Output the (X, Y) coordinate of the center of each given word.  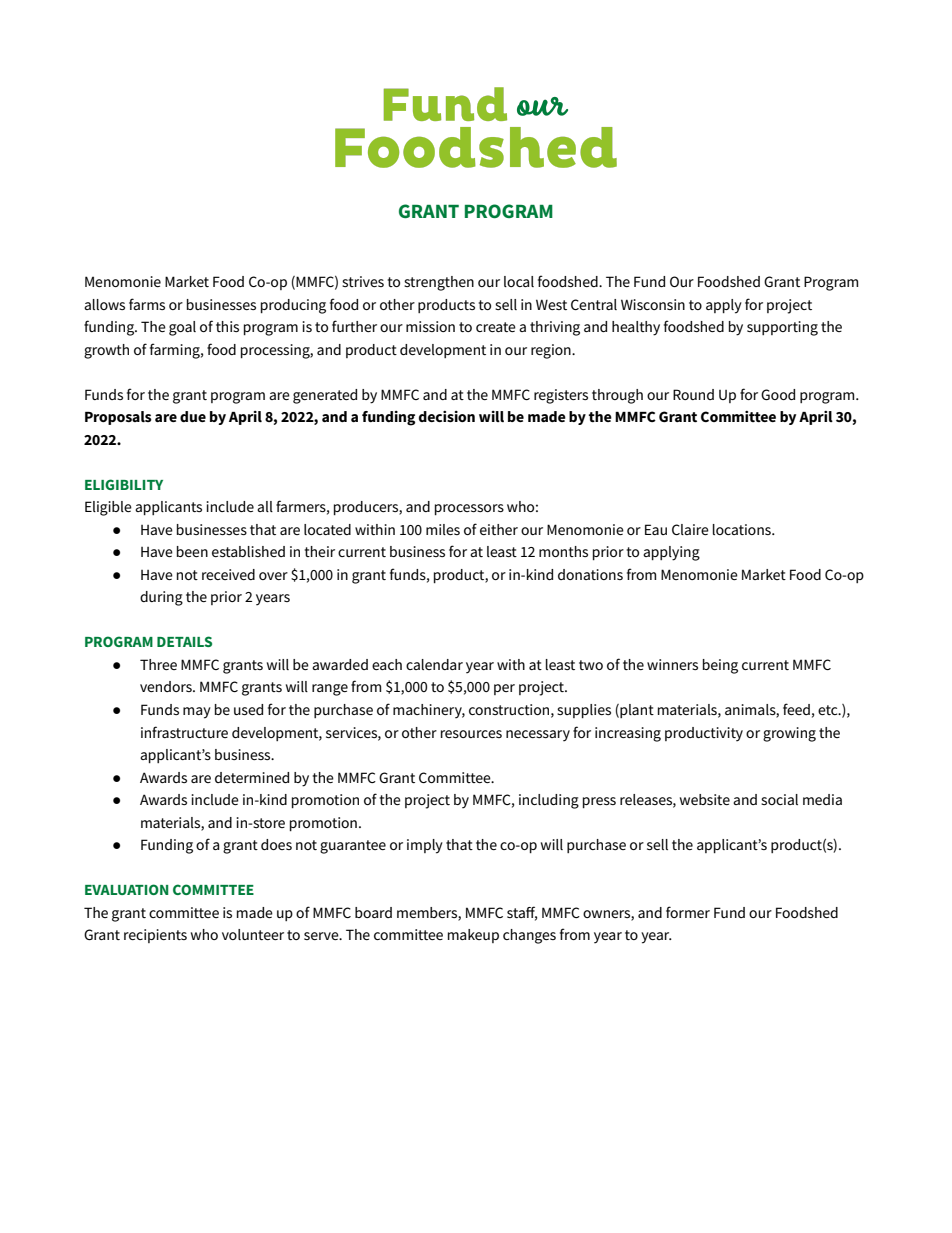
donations (590, 574)
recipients (155, 936)
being (720, 666)
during (161, 598)
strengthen (439, 283)
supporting (782, 328)
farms (147, 304)
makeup (473, 936)
